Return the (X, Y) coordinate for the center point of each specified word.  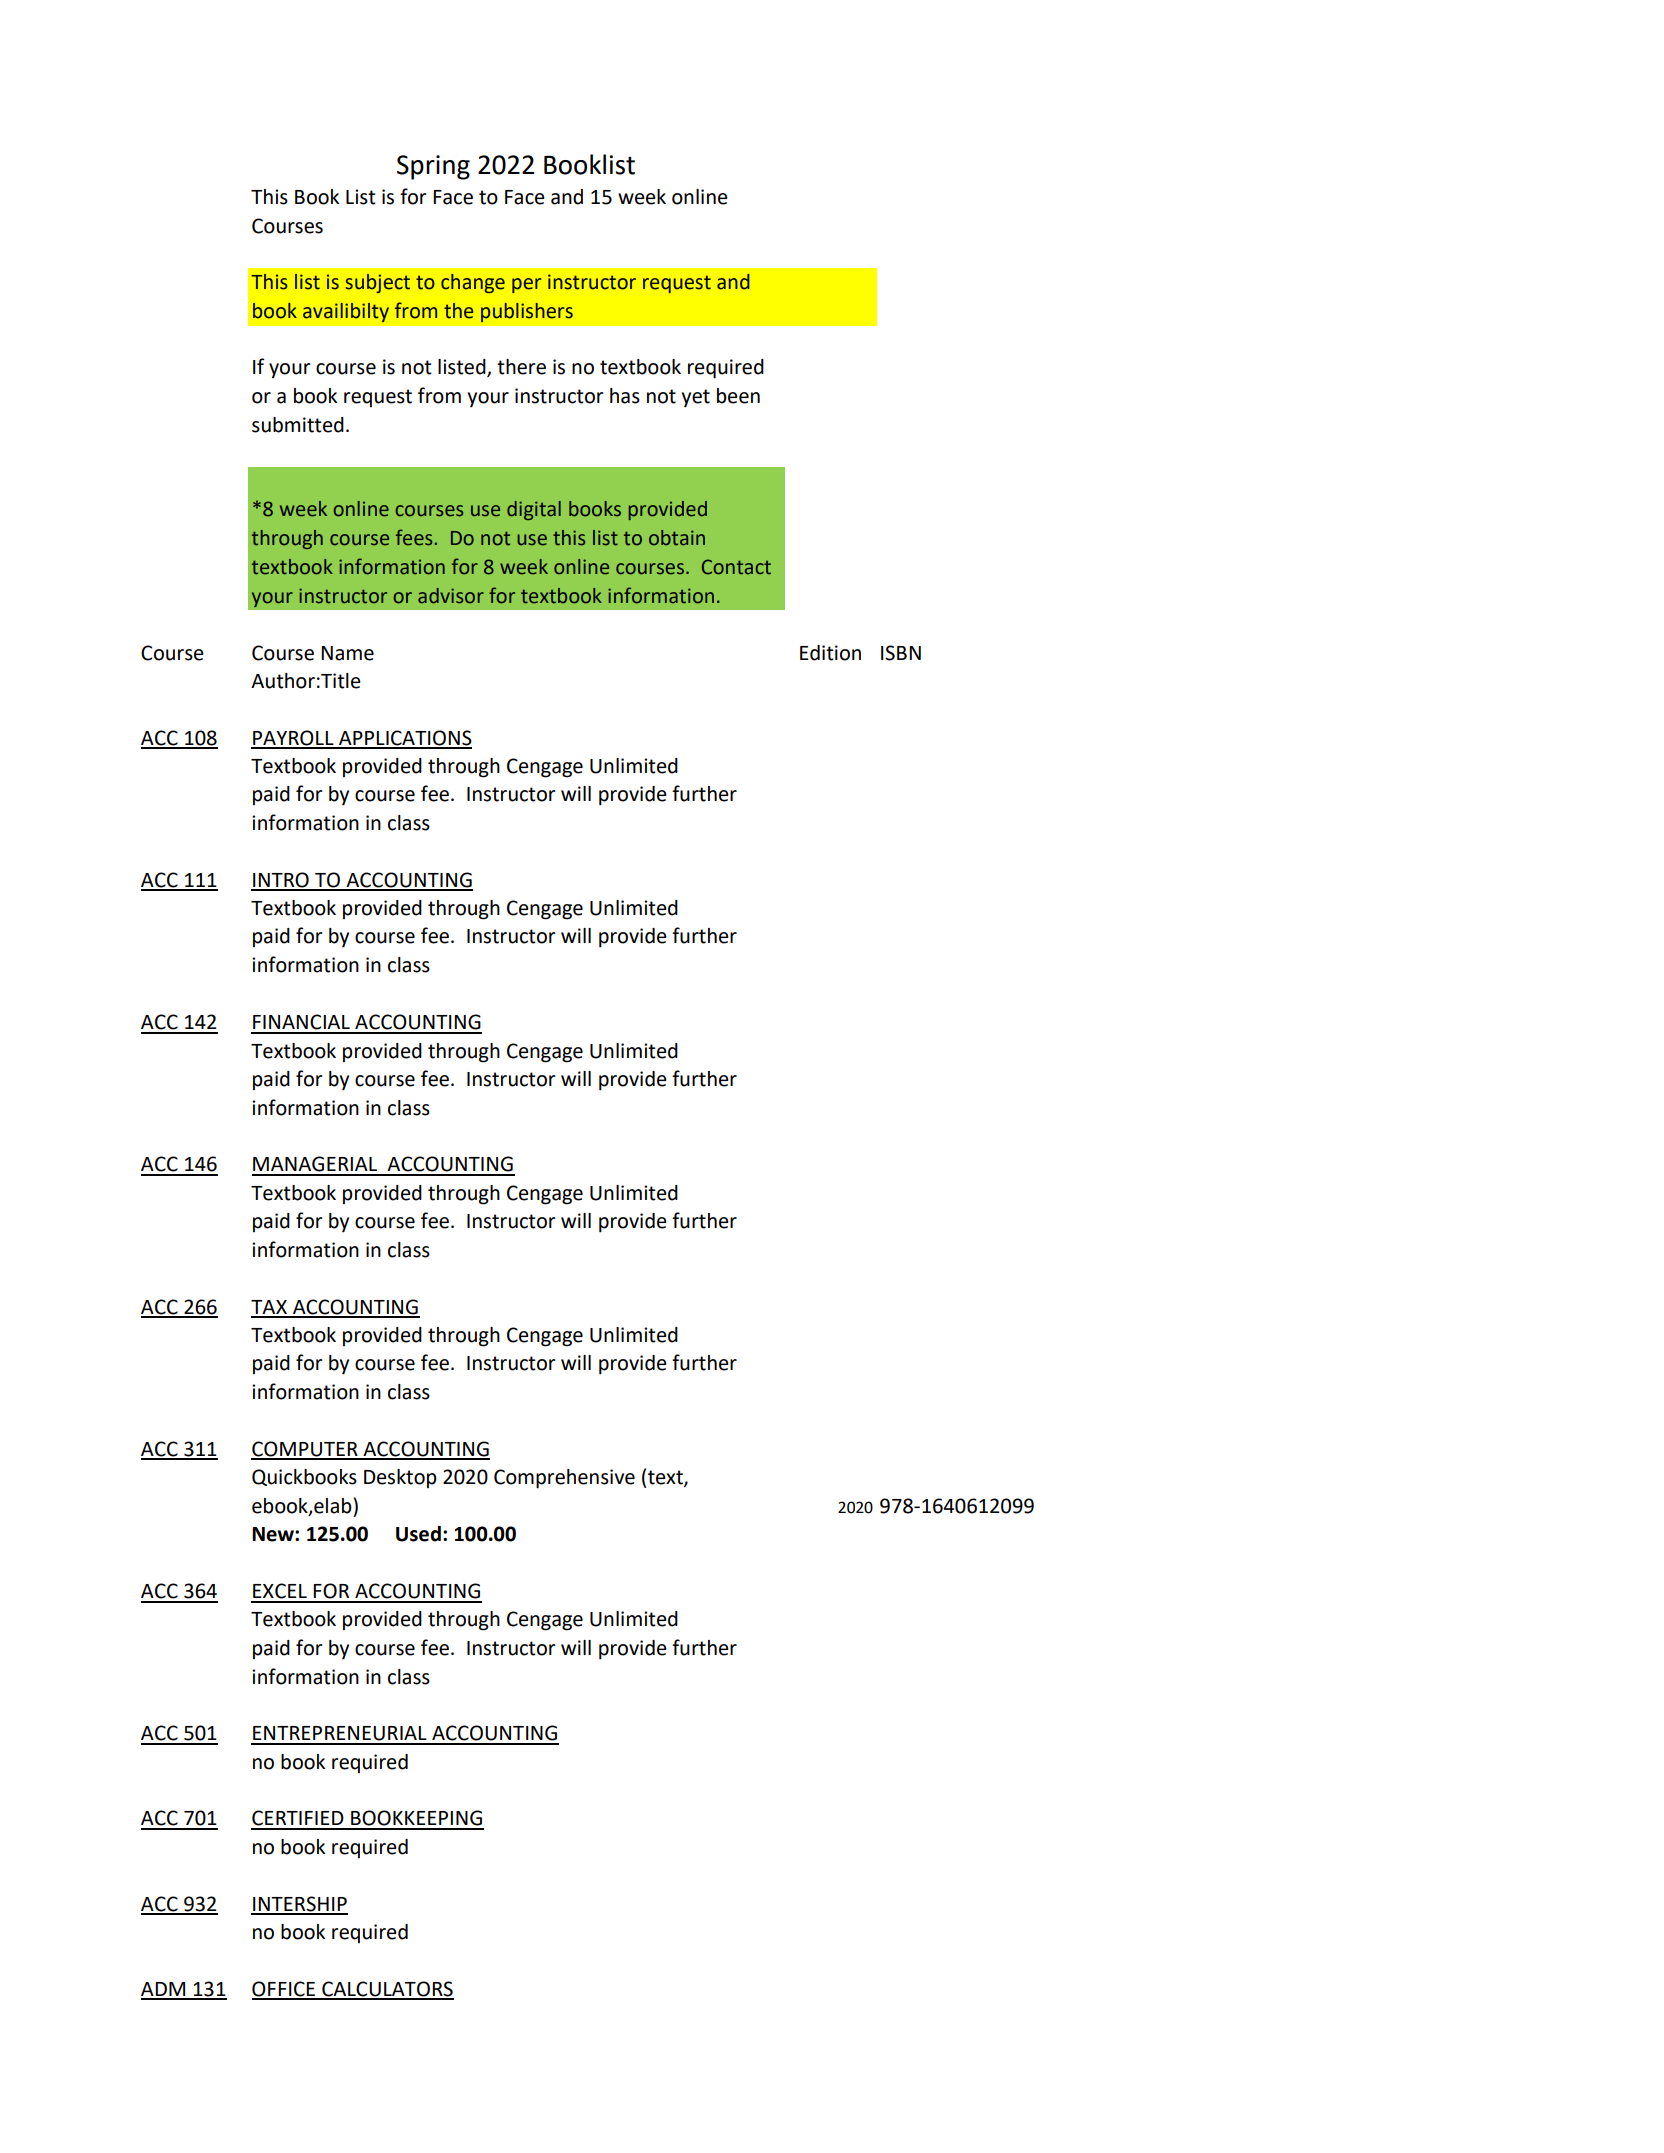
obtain (677, 538)
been (738, 396)
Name (347, 653)
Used (418, 1534)
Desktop (400, 1478)
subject (377, 283)
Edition (830, 653)
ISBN (901, 653)
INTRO (281, 881)
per (527, 285)
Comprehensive (564, 1479)
